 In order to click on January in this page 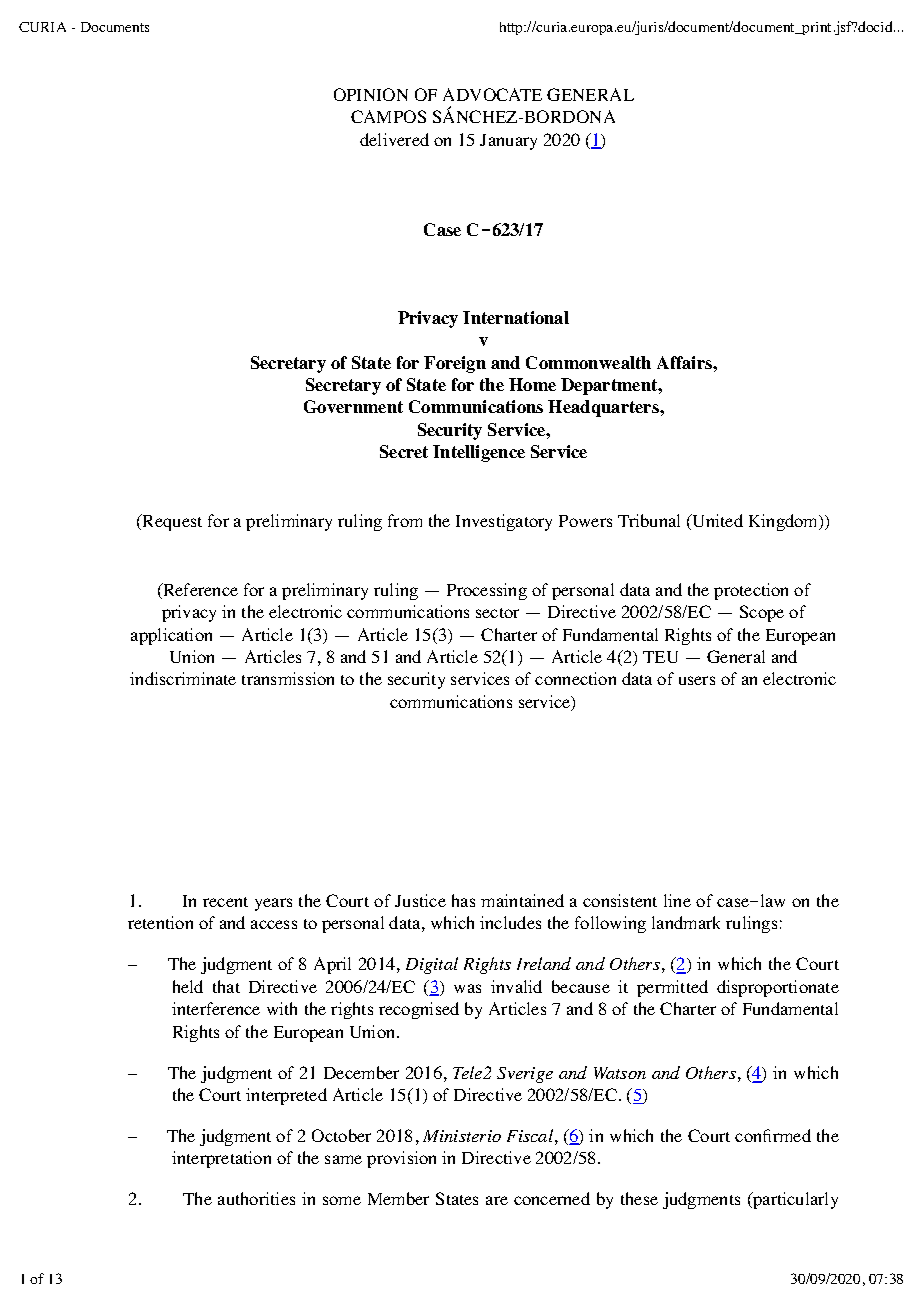, I will do `click(508, 142)`.
